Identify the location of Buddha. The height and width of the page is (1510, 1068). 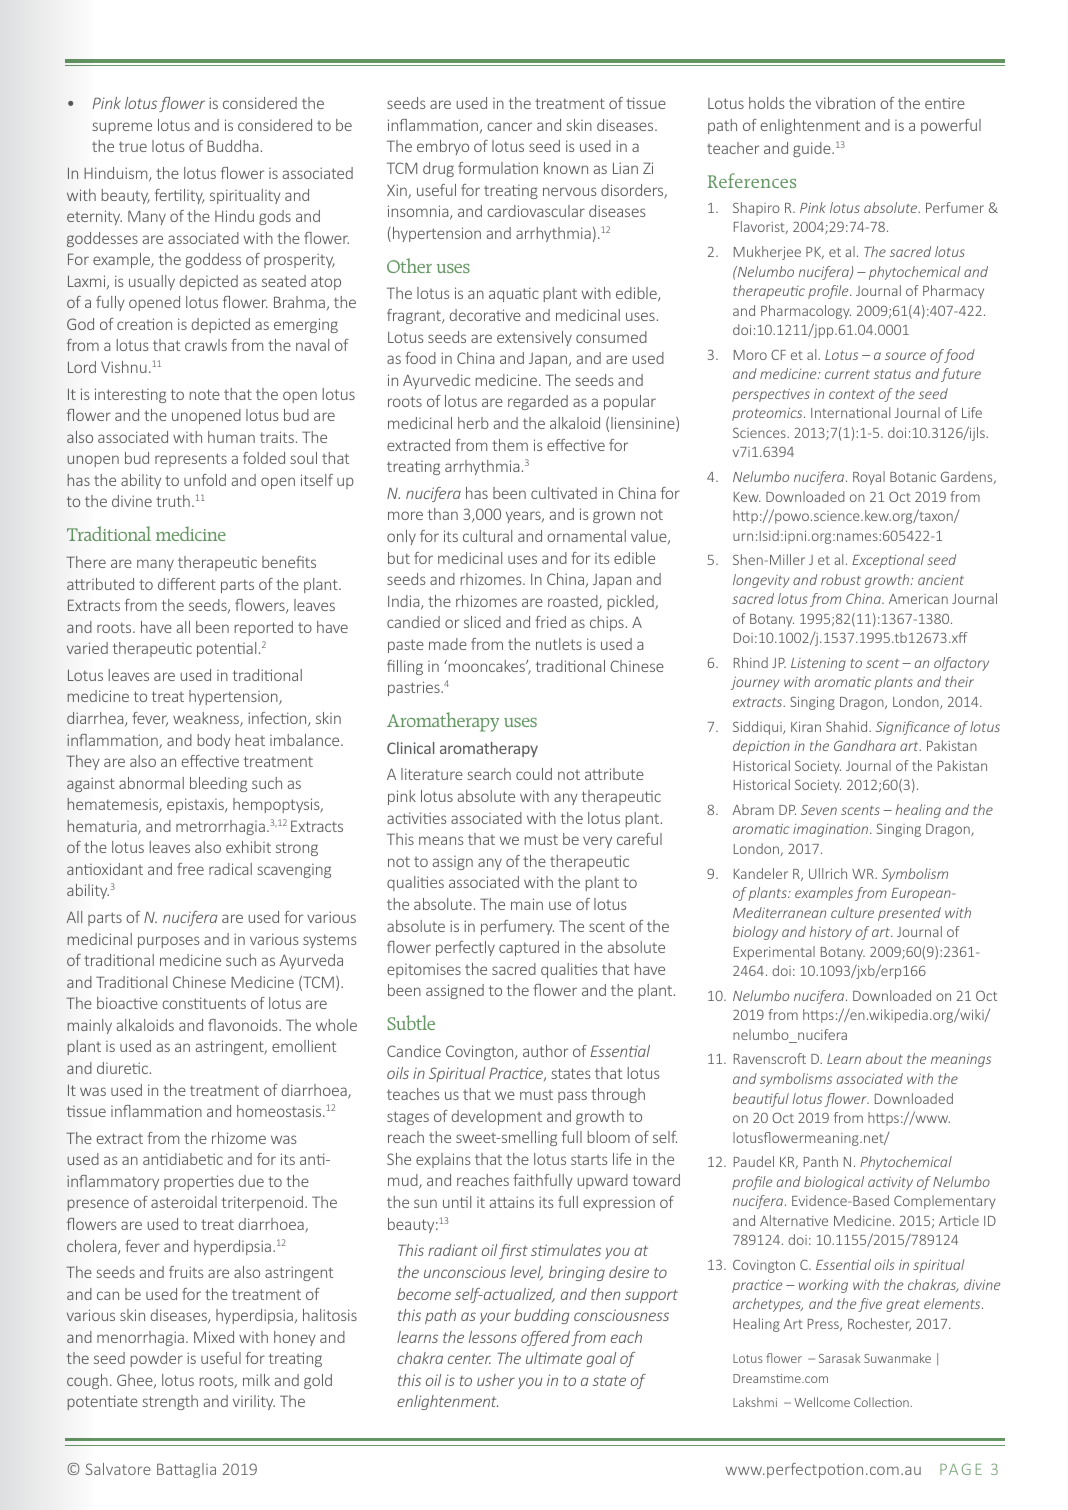
(232, 146).
